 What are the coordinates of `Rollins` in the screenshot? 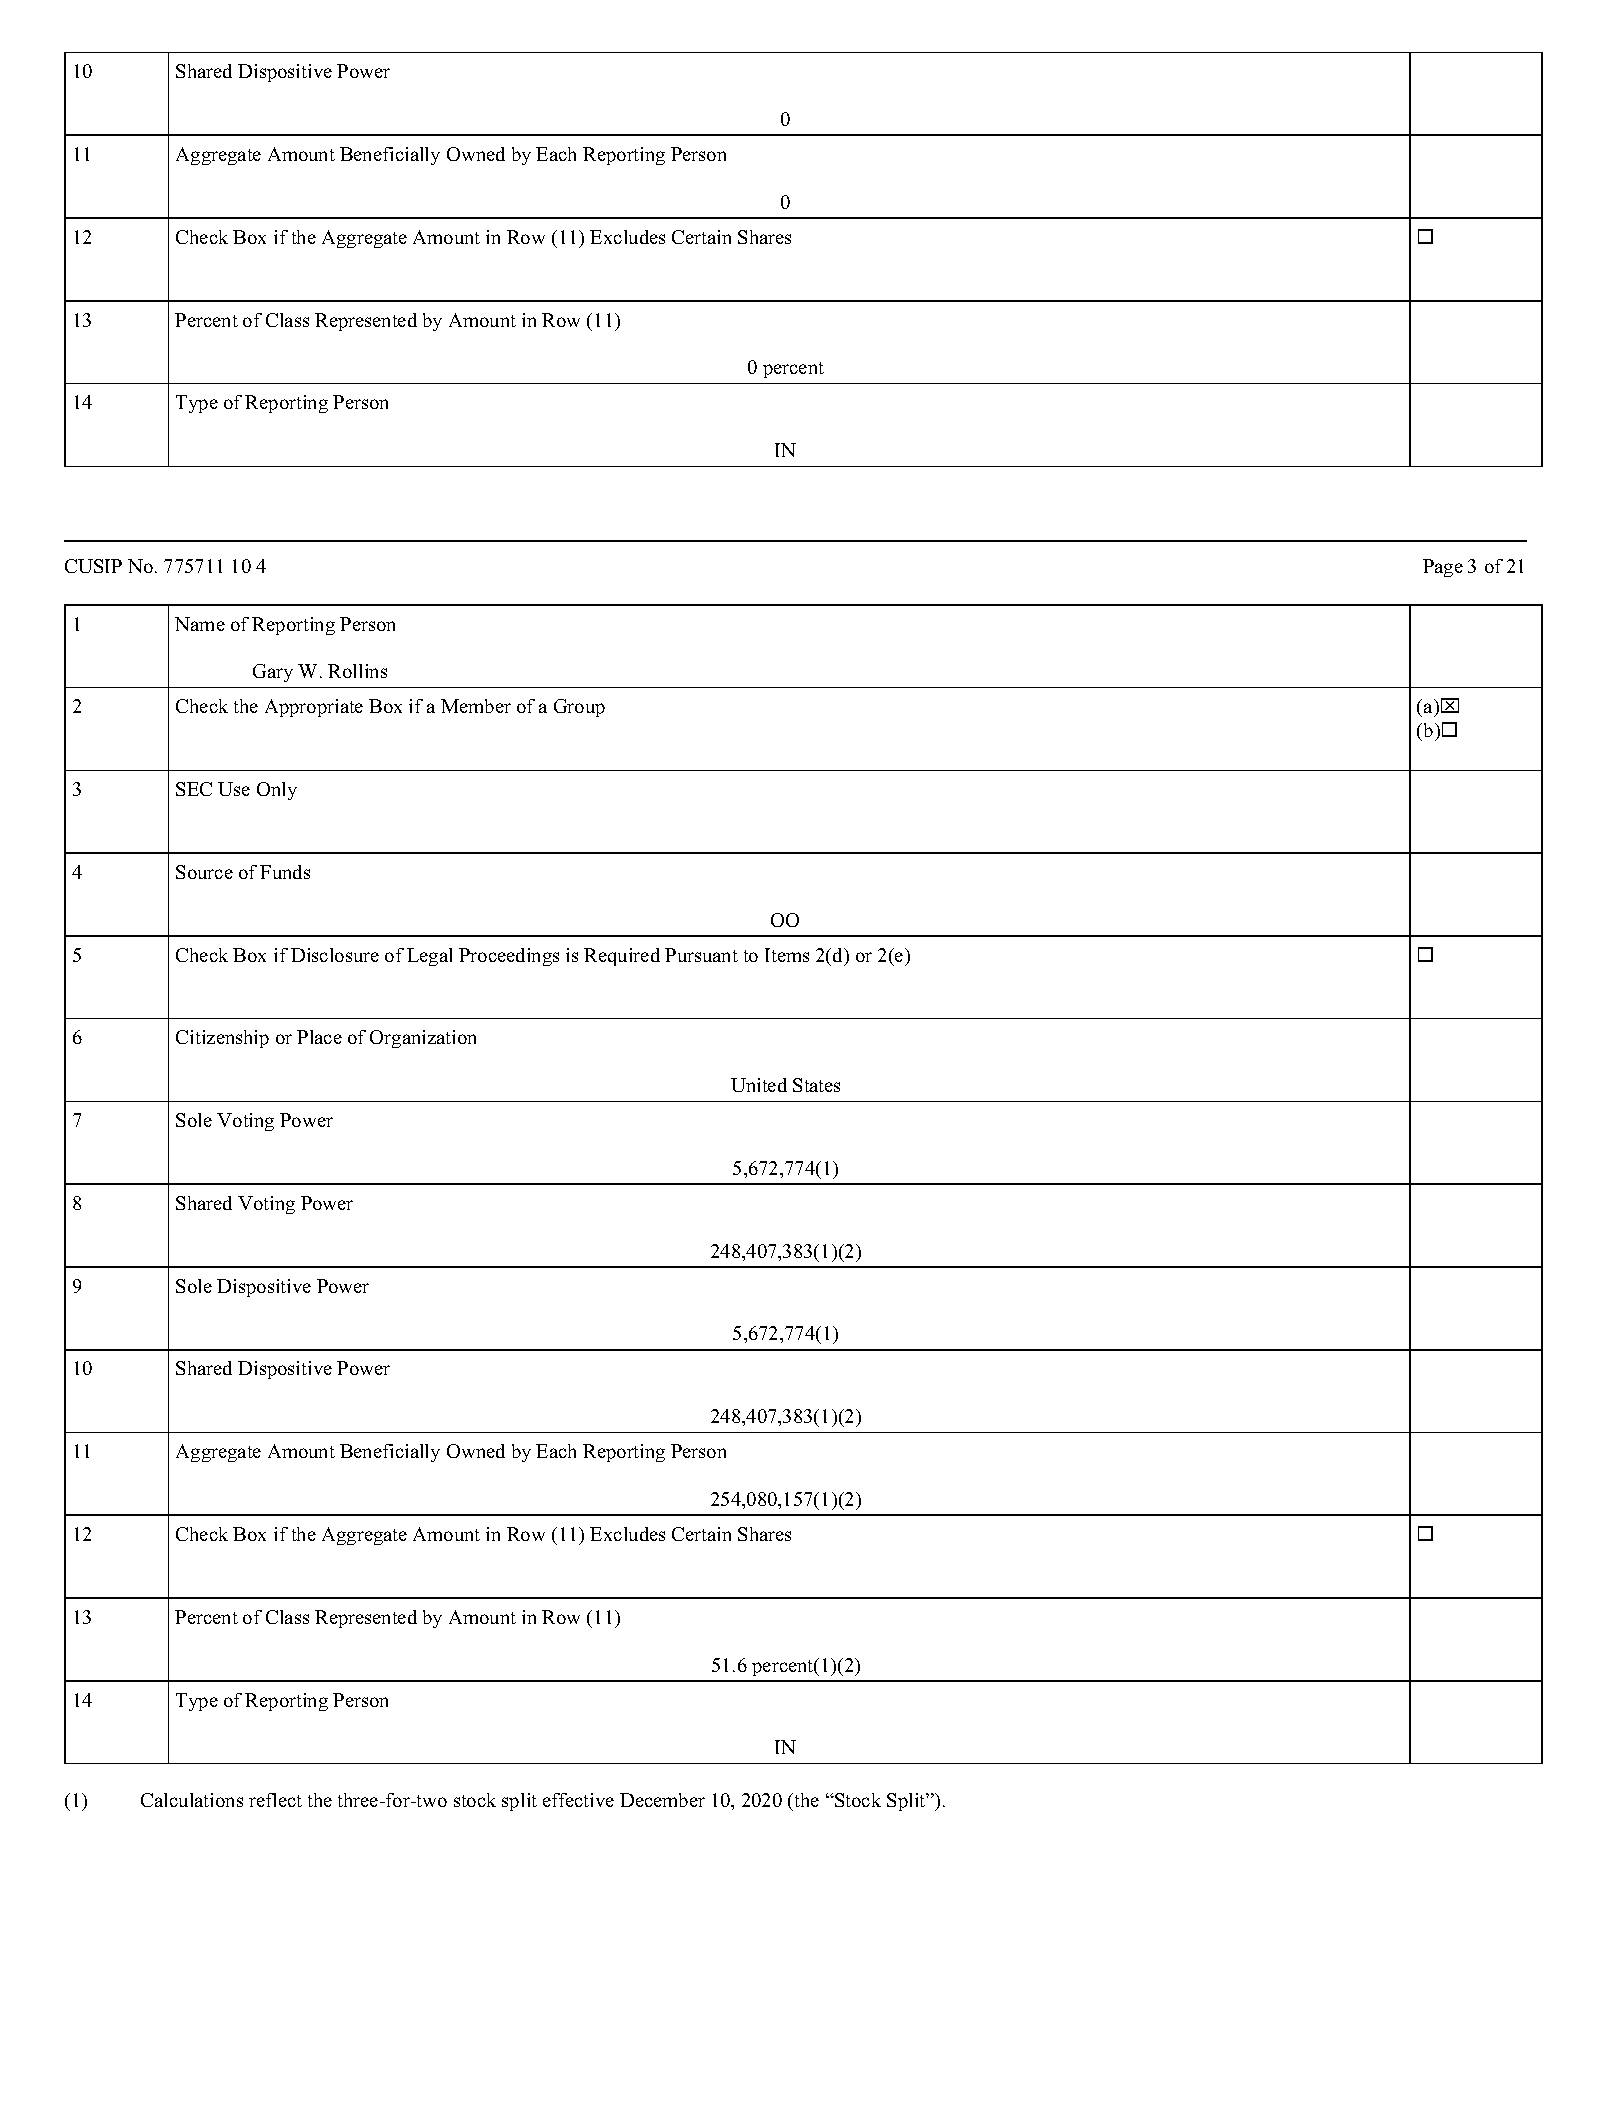 It's located at (357, 671).
